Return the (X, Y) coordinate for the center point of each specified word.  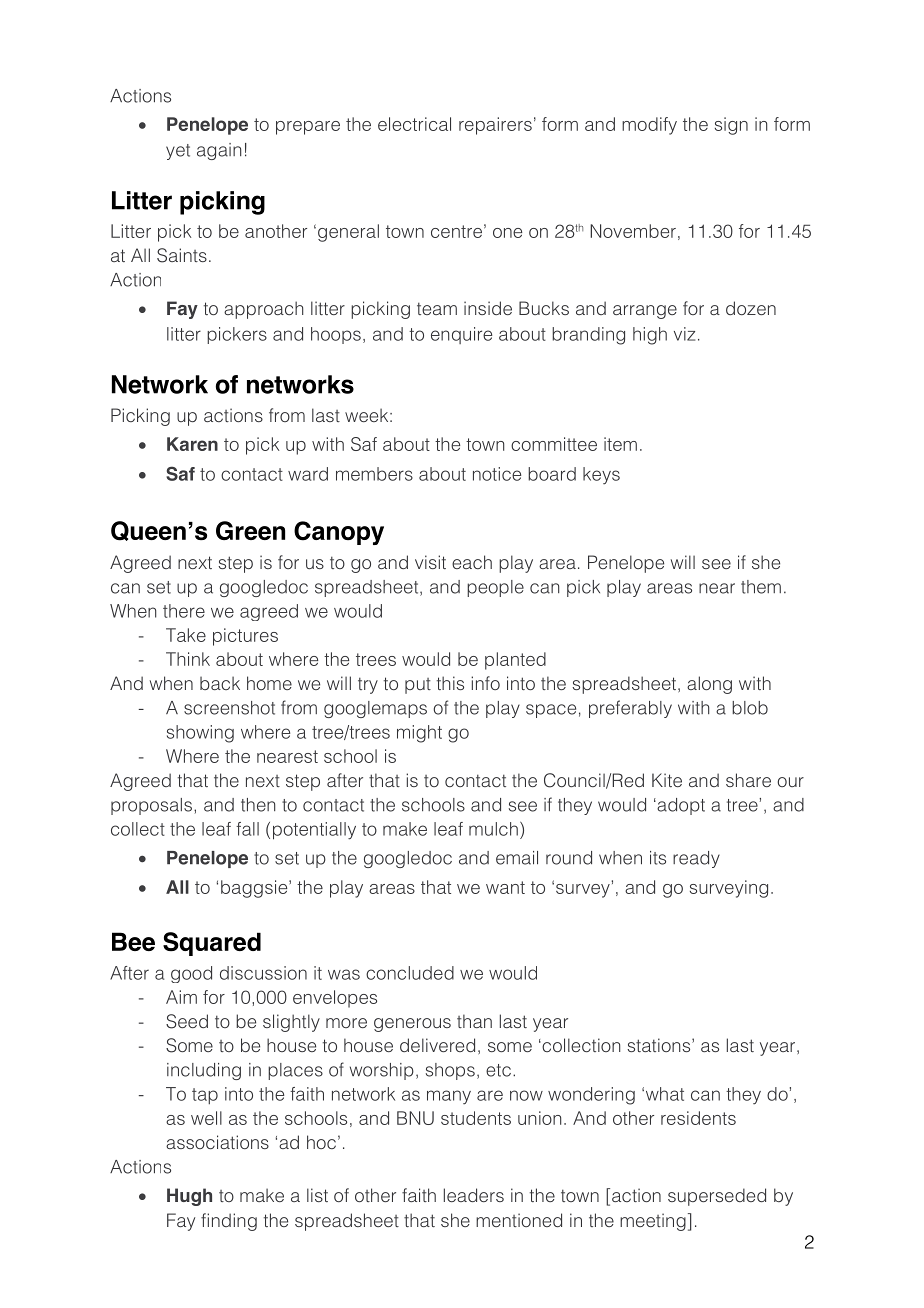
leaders (474, 1195)
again (219, 151)
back (220, 683)
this (450, 683)
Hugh (189, 1197)
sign (731, 126)
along (709, 685)
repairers (495, 126)
